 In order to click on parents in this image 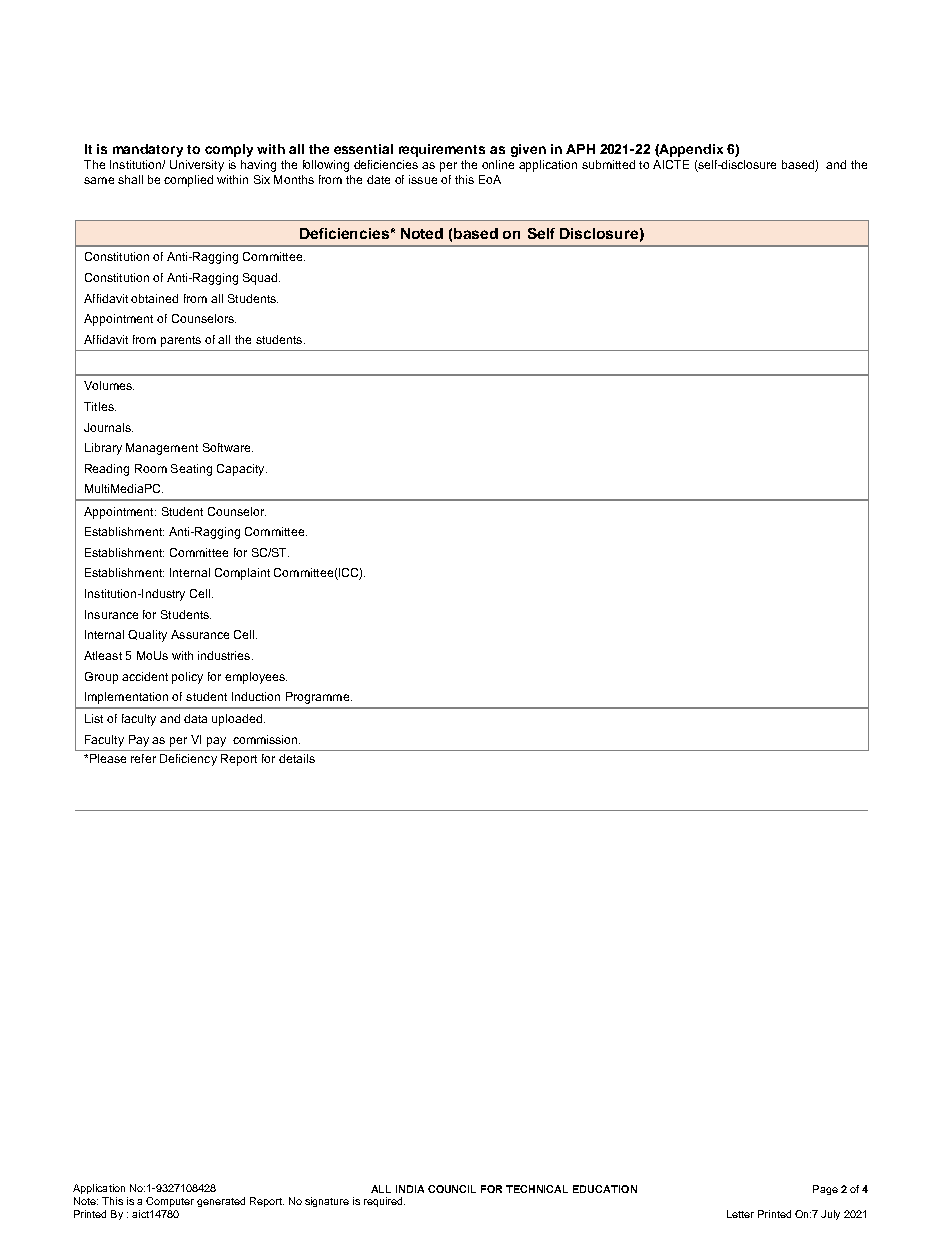, I will do `click(181, 341)`.
